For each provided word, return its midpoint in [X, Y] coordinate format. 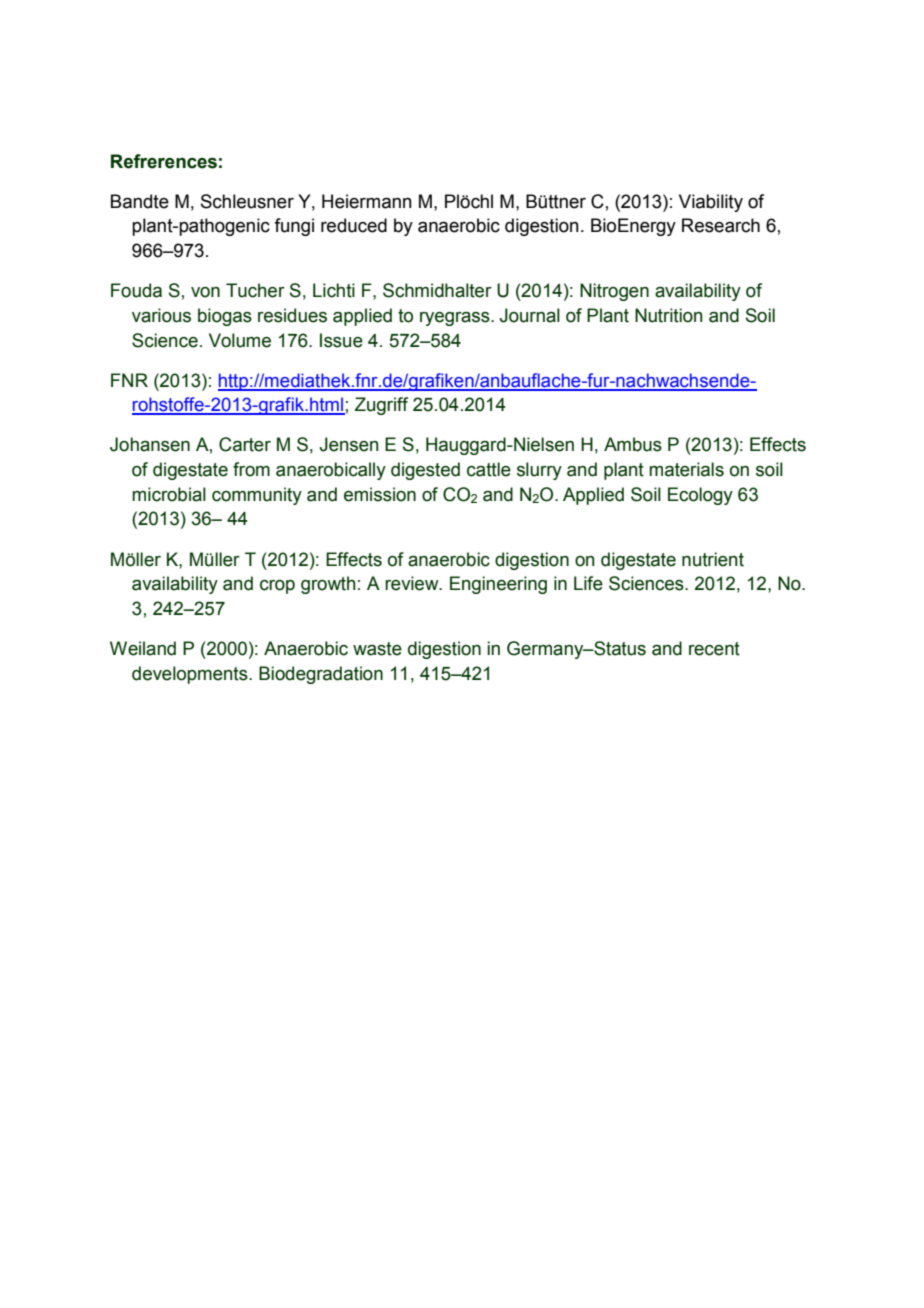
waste [377, 649]
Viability [711, 203]
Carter [245, 444]
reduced [354, 225]
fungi [294, 227]
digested [425, 471]
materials [686, 469]
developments [191, 675]
